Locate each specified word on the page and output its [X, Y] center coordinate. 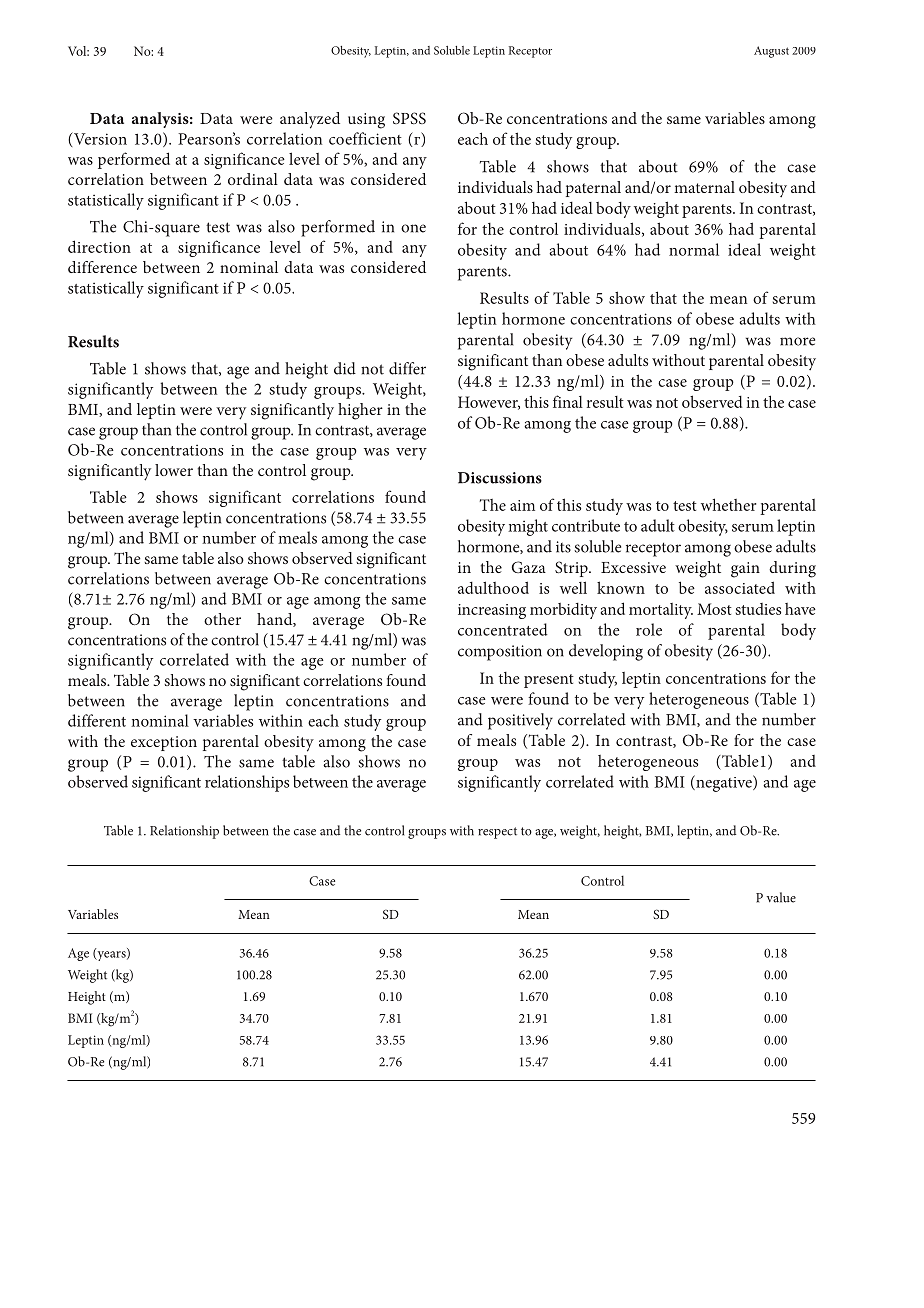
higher [360, 411]
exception [164, 743]
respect [497, 833]
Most [714, 609]
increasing [492, 611]
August [771, 52]
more [797, 341]
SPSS [409, 118]
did [345, 368]
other [222, 619]
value [781, 897]
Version [99, 138]
